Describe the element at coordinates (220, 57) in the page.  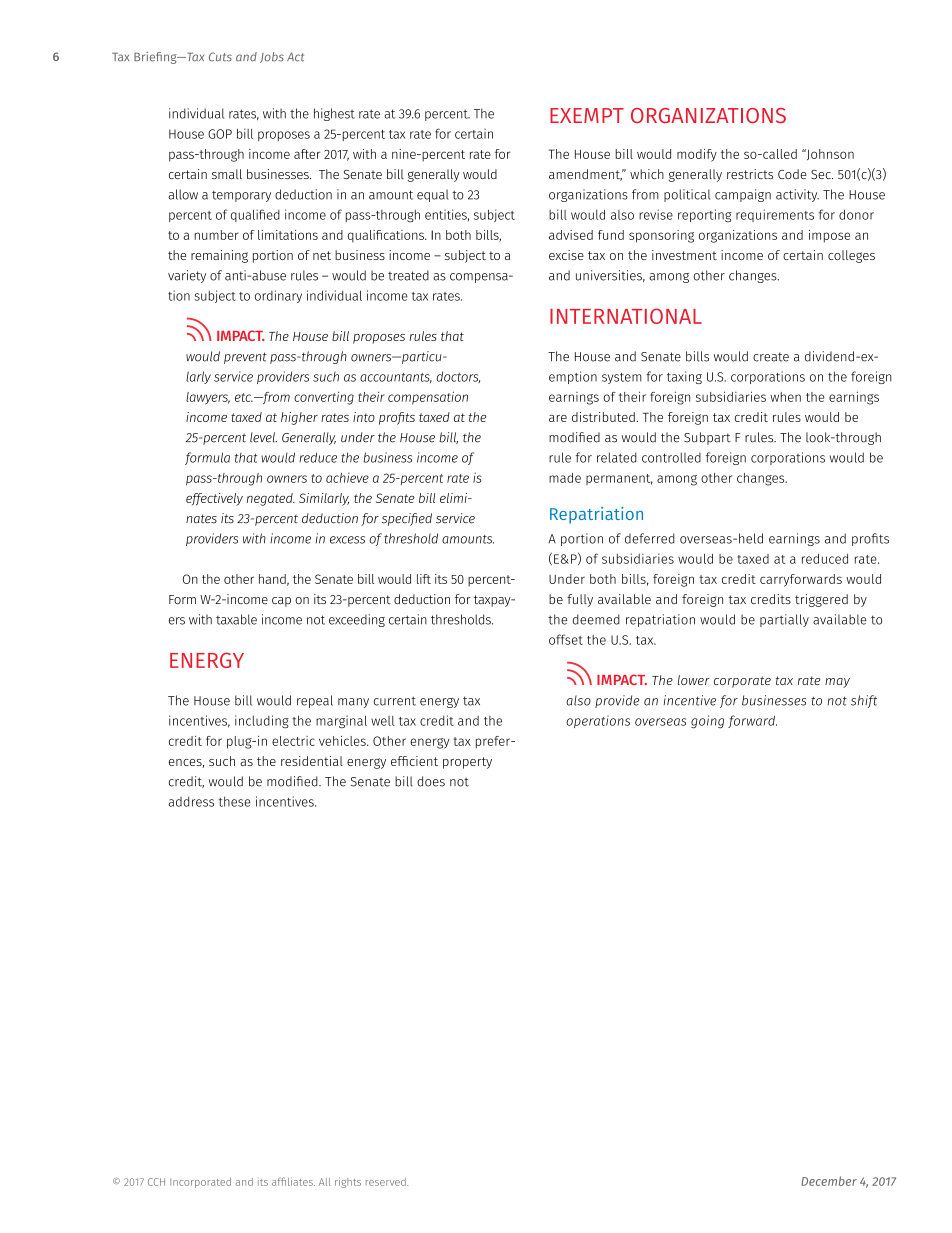
I see `Cuts` at that location.
